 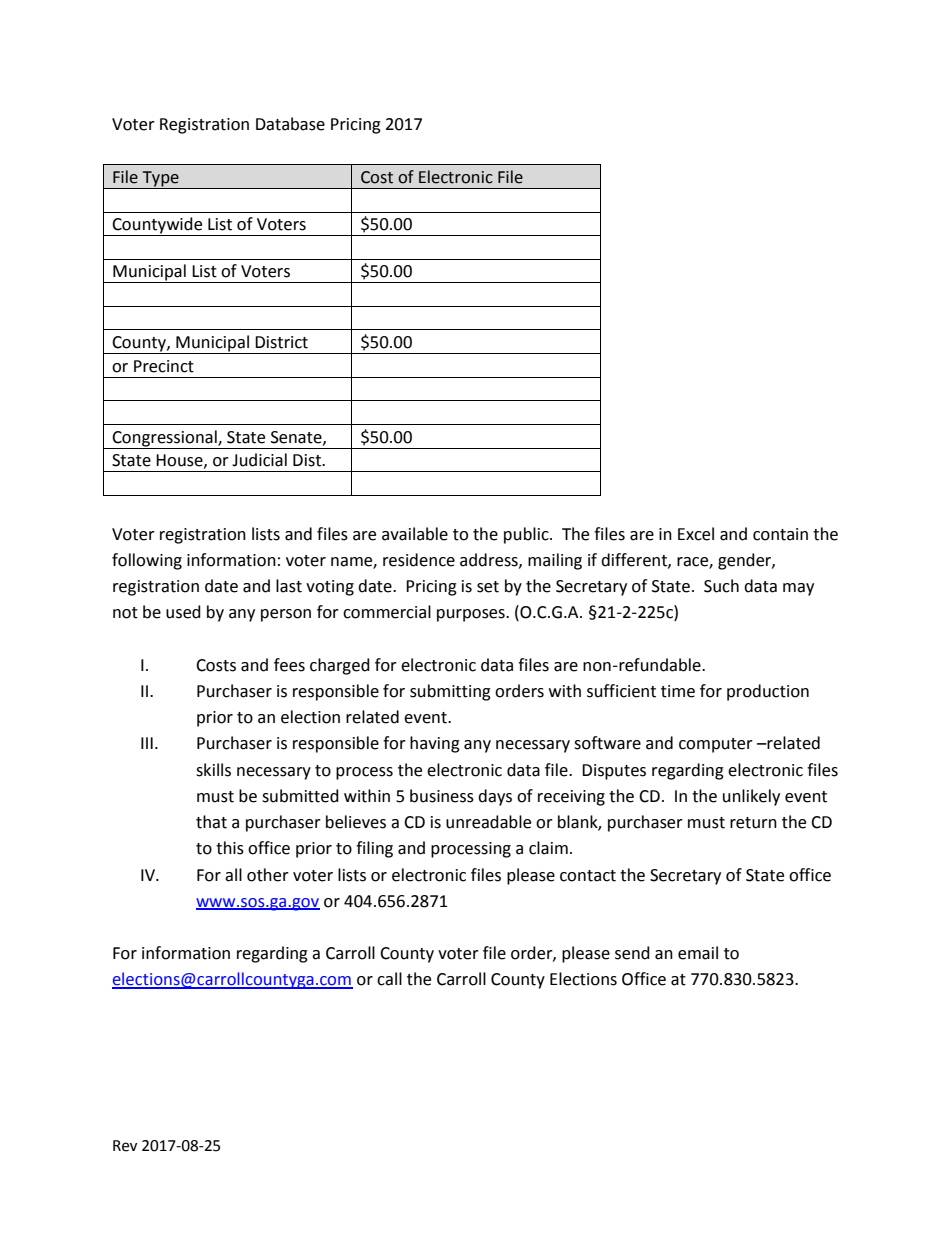 What do you see at coordinates (183, 612) in the image?
I see `used` at bounding box center [183, 612].
